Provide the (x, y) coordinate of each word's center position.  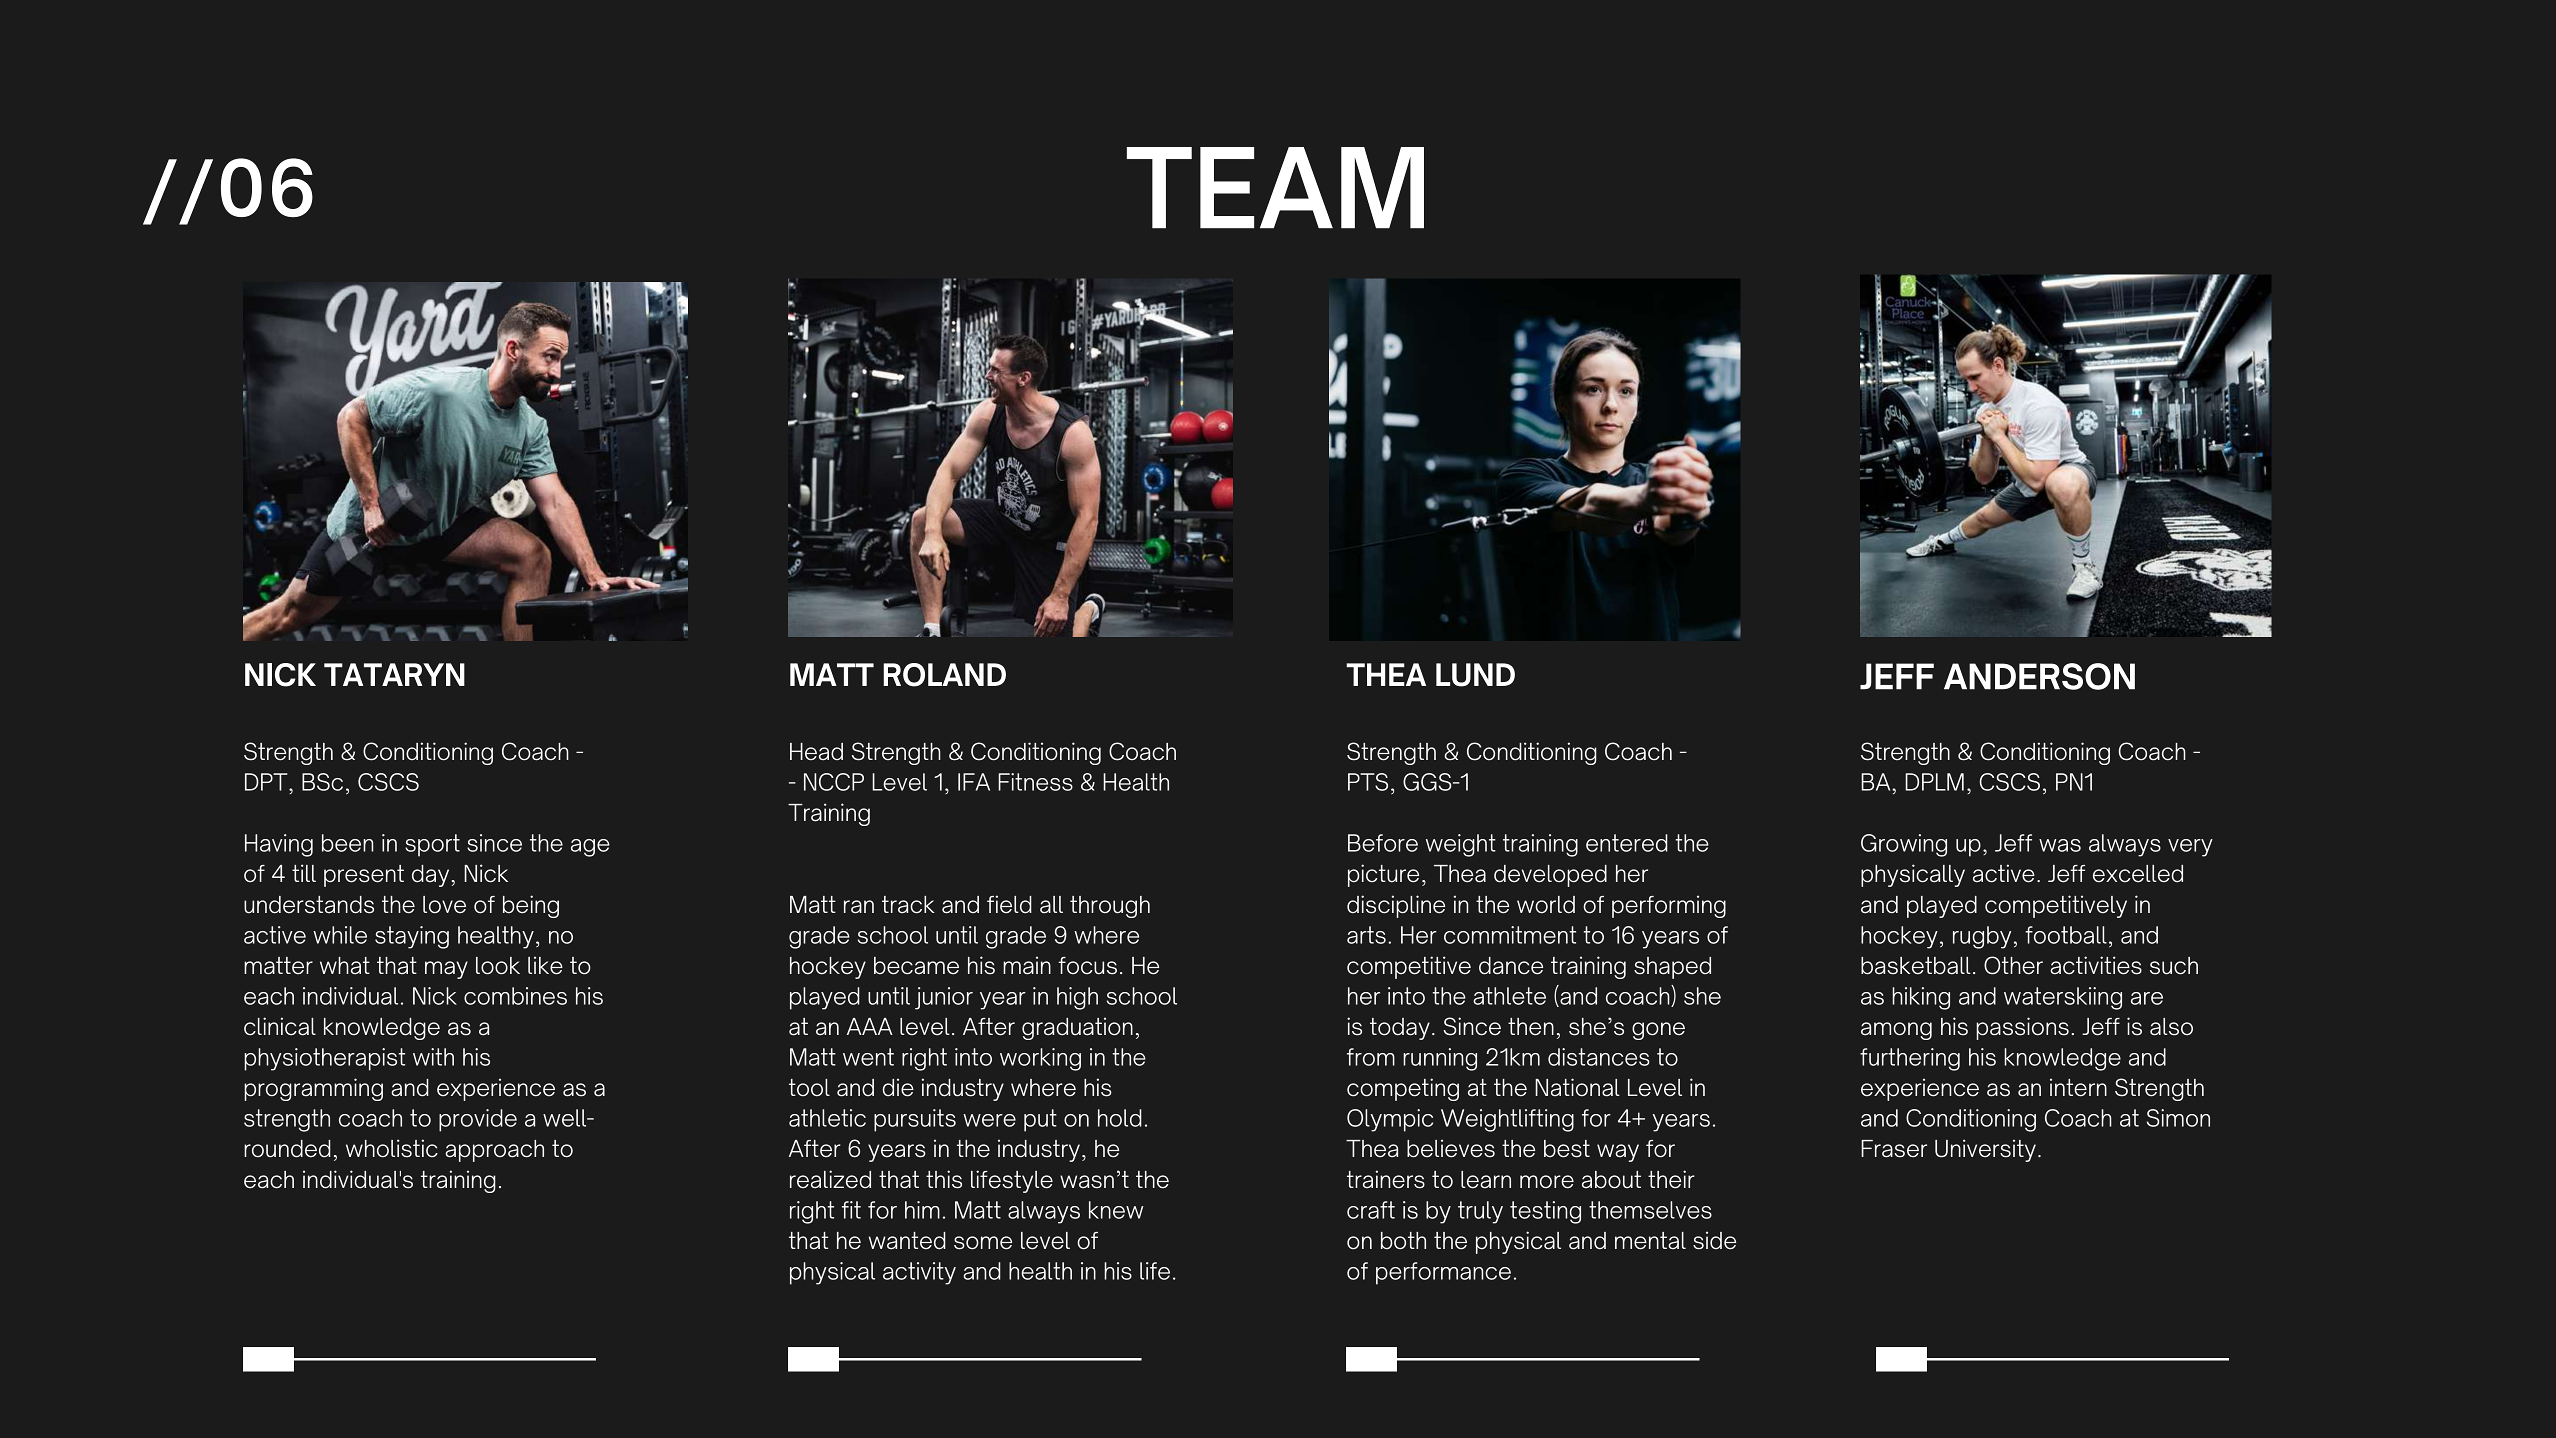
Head (816, 752)
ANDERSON (2039, 676)
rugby (1982, 937)
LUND (1475, 675)
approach (494, 1151)
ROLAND (944, 675)
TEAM (1275, 188)
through (1110, 907)
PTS (1368, 782)
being (531, 906)
